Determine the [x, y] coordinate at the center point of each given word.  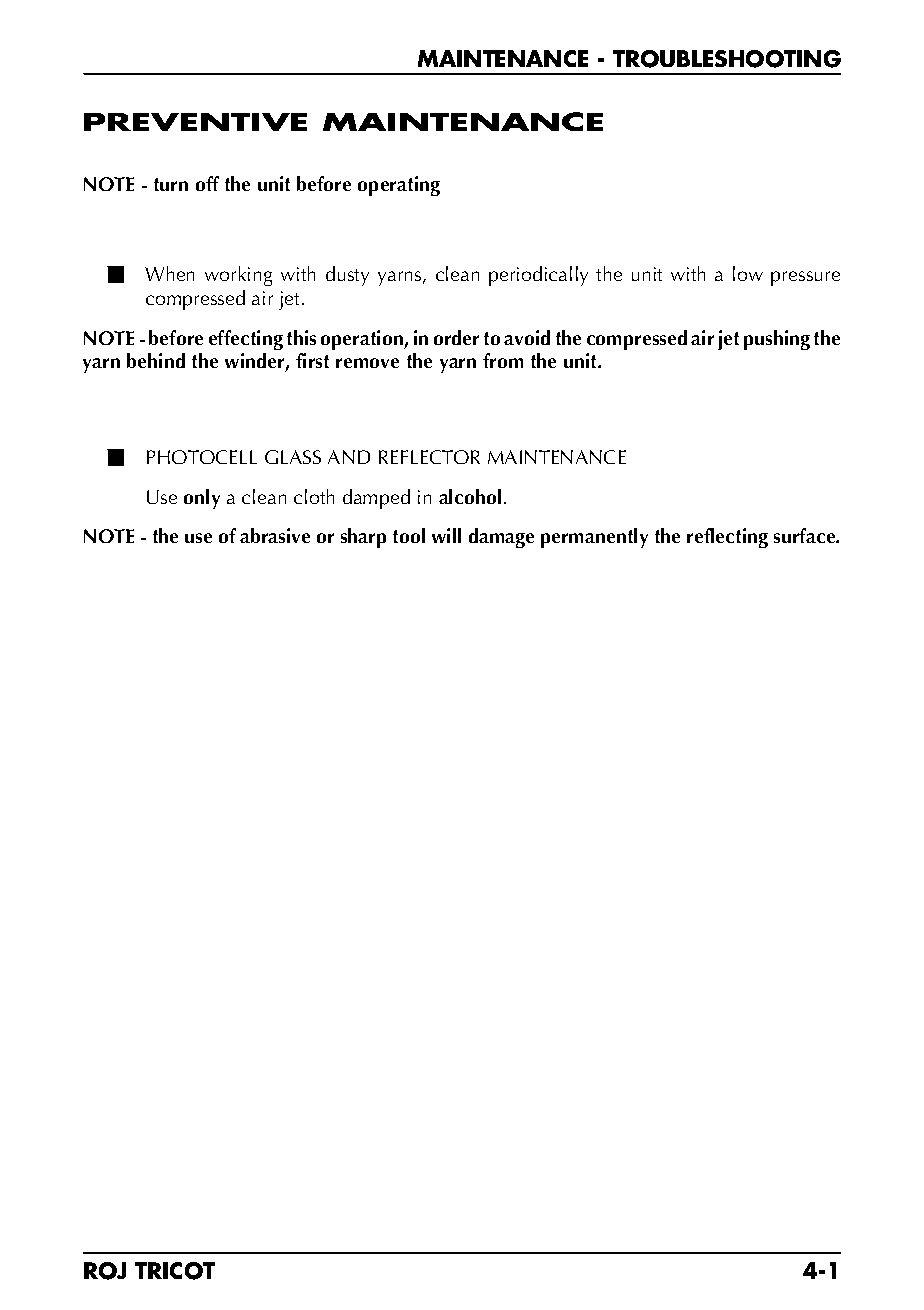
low [748, 273]
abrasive [275, 535]
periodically [538, 276]
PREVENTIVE [195, 122]
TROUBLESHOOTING [727, 59]
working [238, 276]
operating [399, 186]
